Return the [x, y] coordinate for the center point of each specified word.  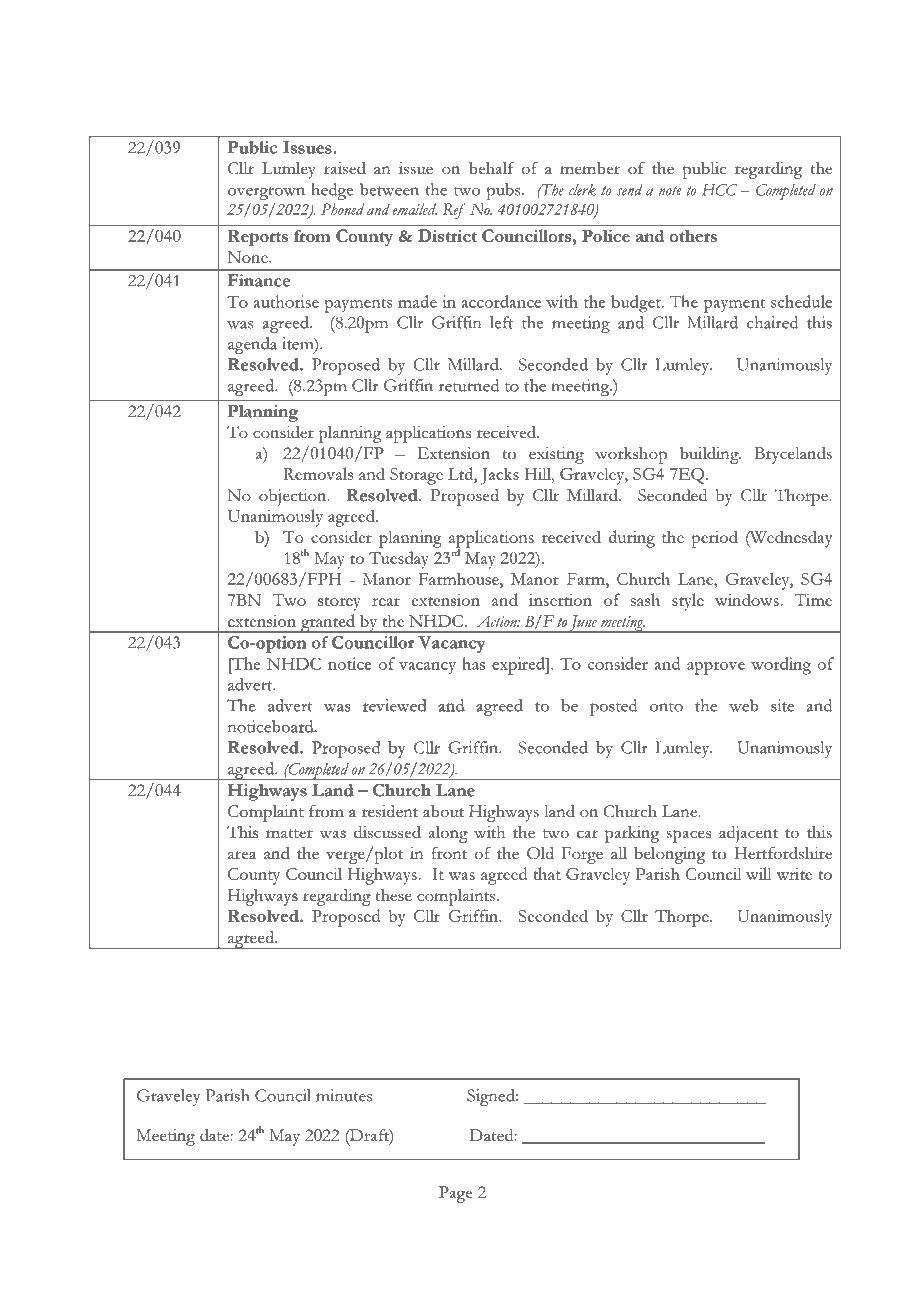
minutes [344, 1095]
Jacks [499, 476]
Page [456, 1194]
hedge [332, 191]
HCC [719, 190]
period [714, 539]
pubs [504, 191]
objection [294, 497]
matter [289, 833]
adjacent [748, 834]
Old [540, 853]
